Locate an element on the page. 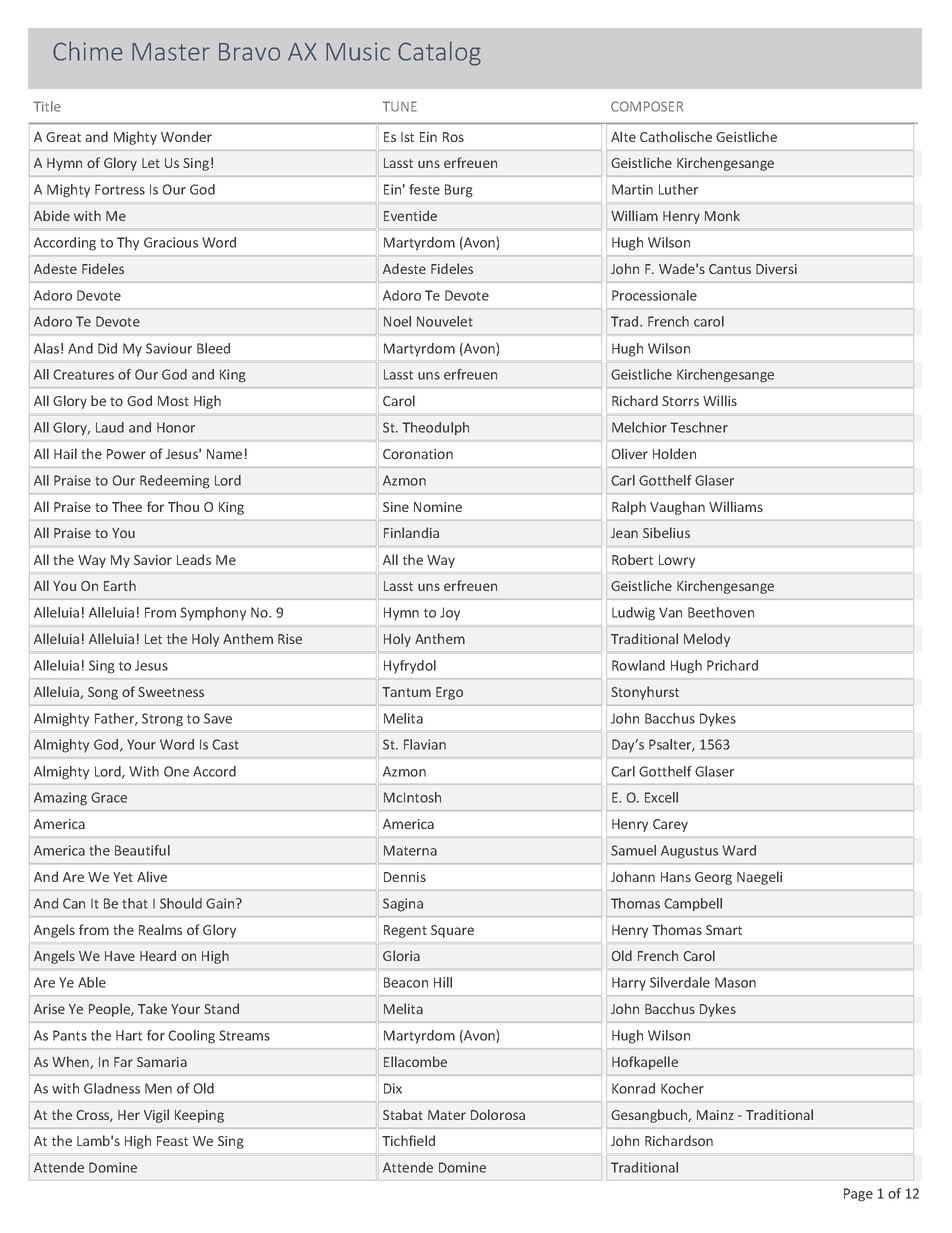 This document has width=952, height=1233. Master is located at coordinates (171, 52).
